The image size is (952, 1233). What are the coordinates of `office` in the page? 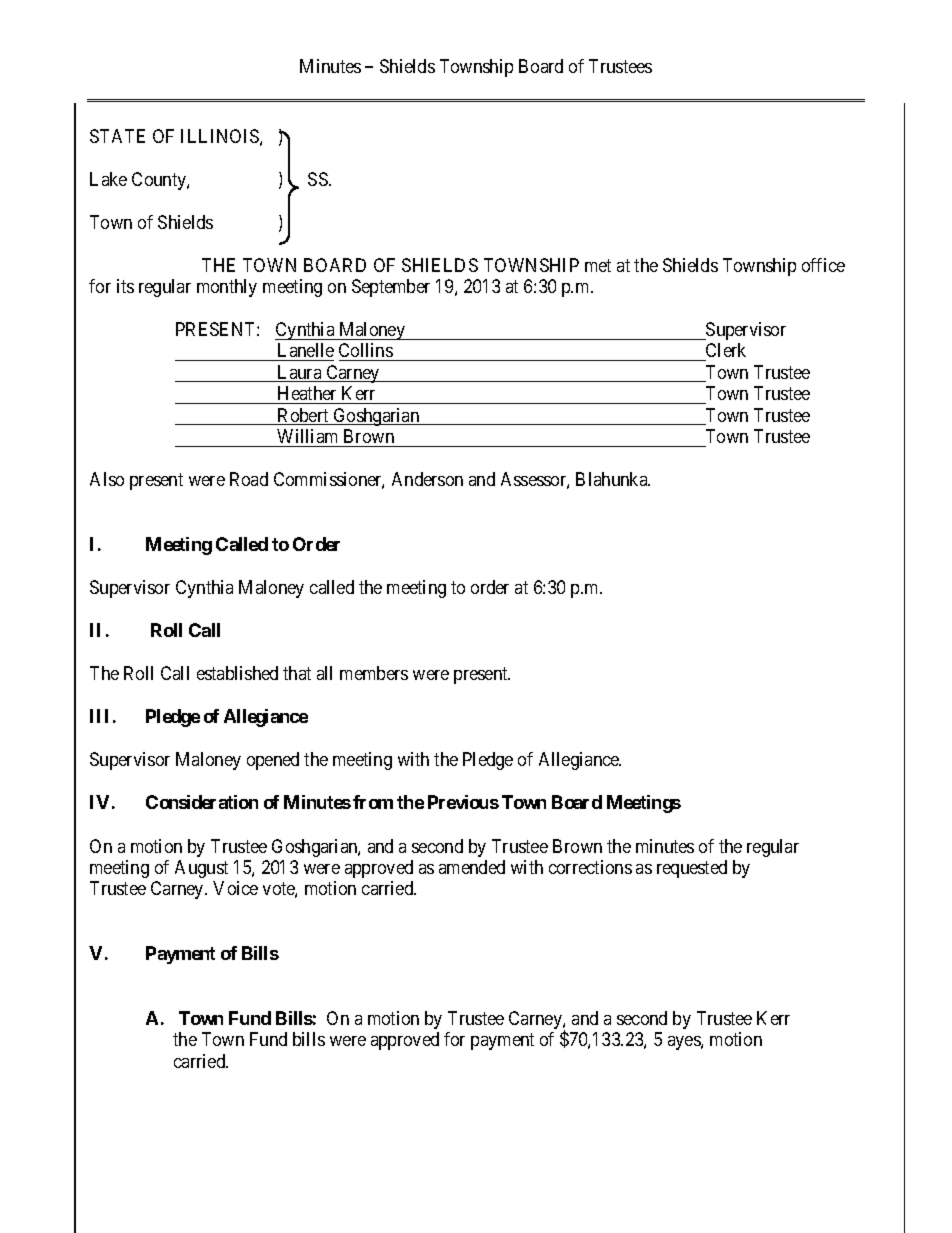 It's located at (823, 265).
